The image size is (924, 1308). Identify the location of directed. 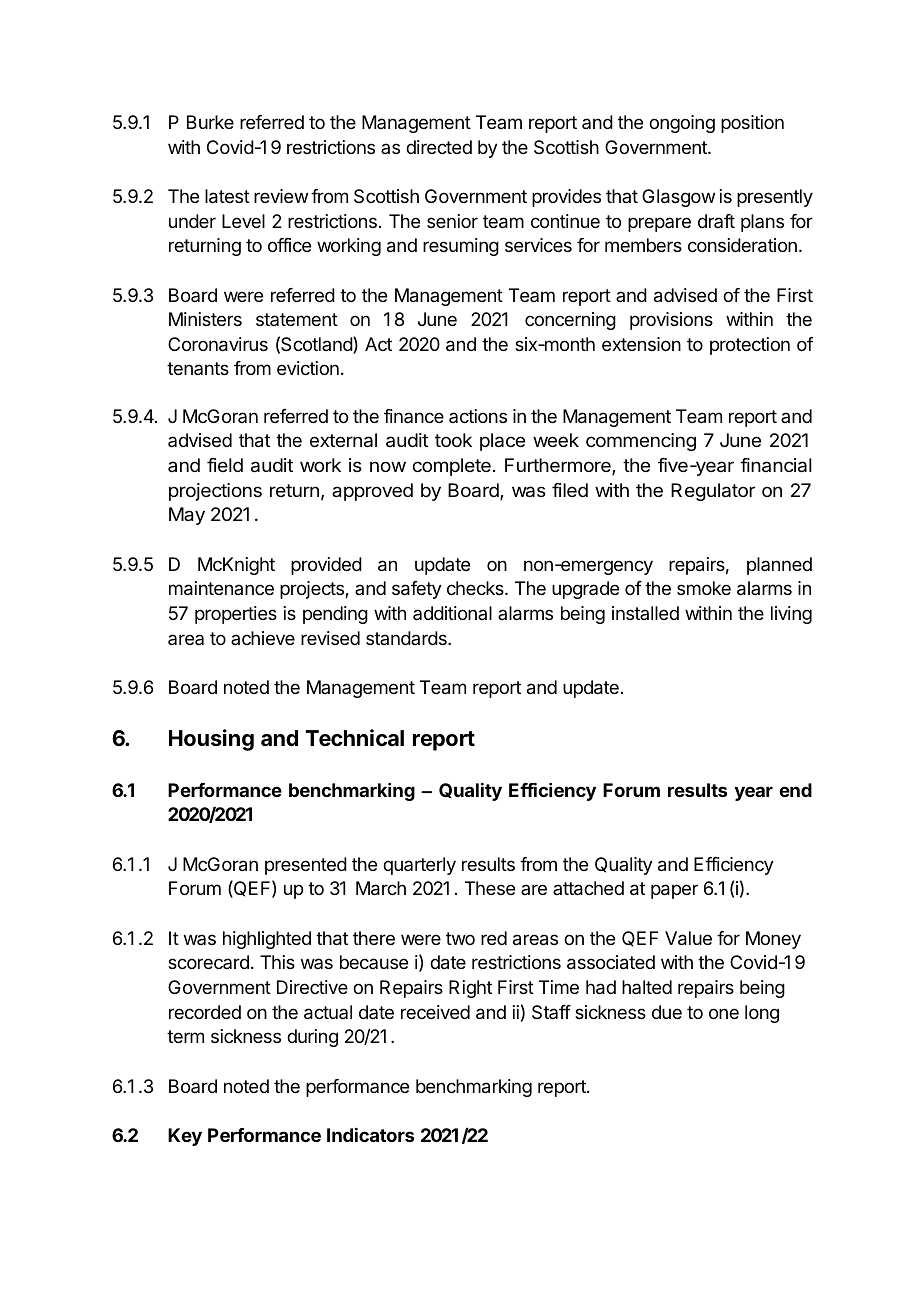
(439, 147).
